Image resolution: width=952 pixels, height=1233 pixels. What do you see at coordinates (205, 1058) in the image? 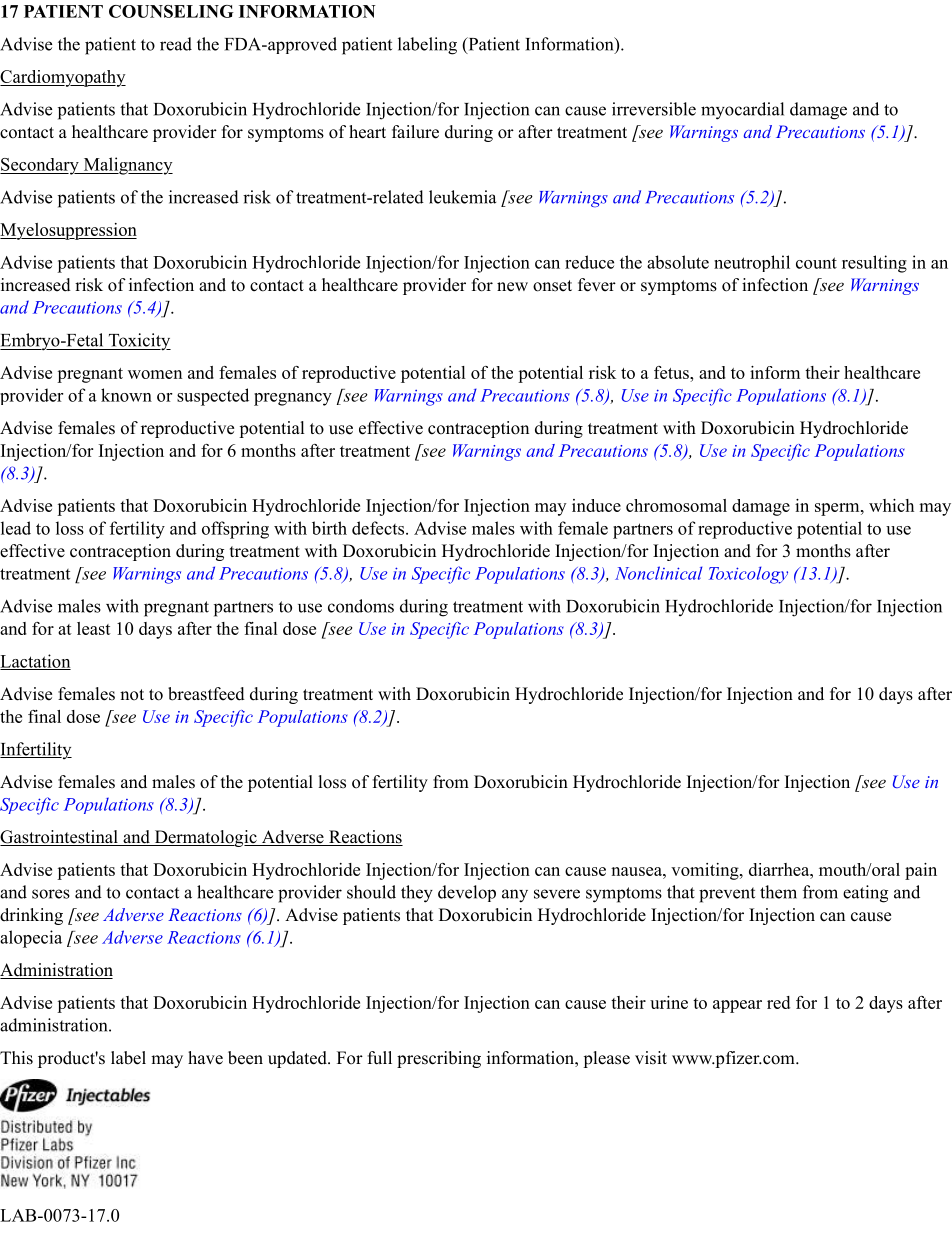
I see `have` at bounding box center [205, 1058].
